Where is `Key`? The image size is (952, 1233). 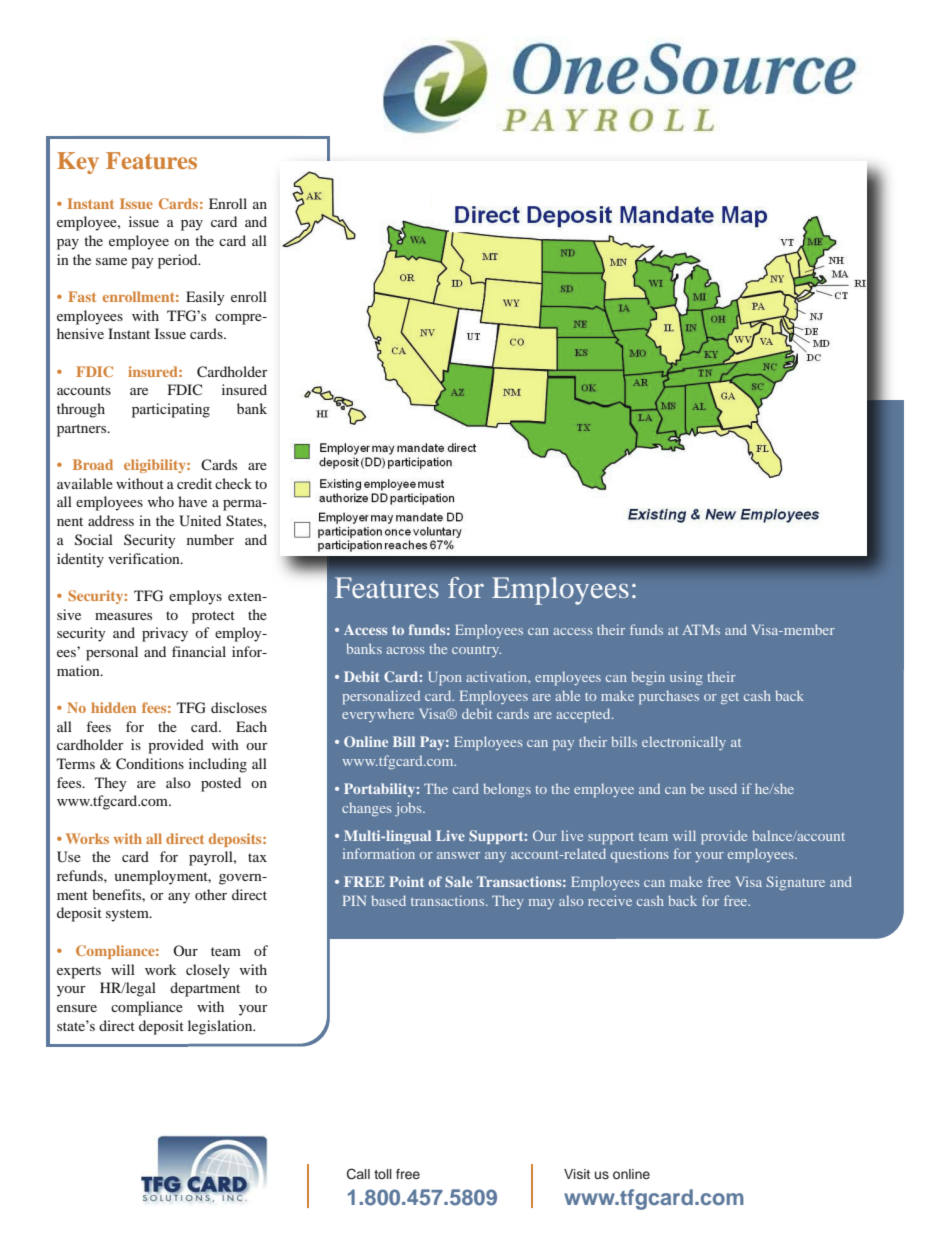
Key is located at coordinates (78, 163).
